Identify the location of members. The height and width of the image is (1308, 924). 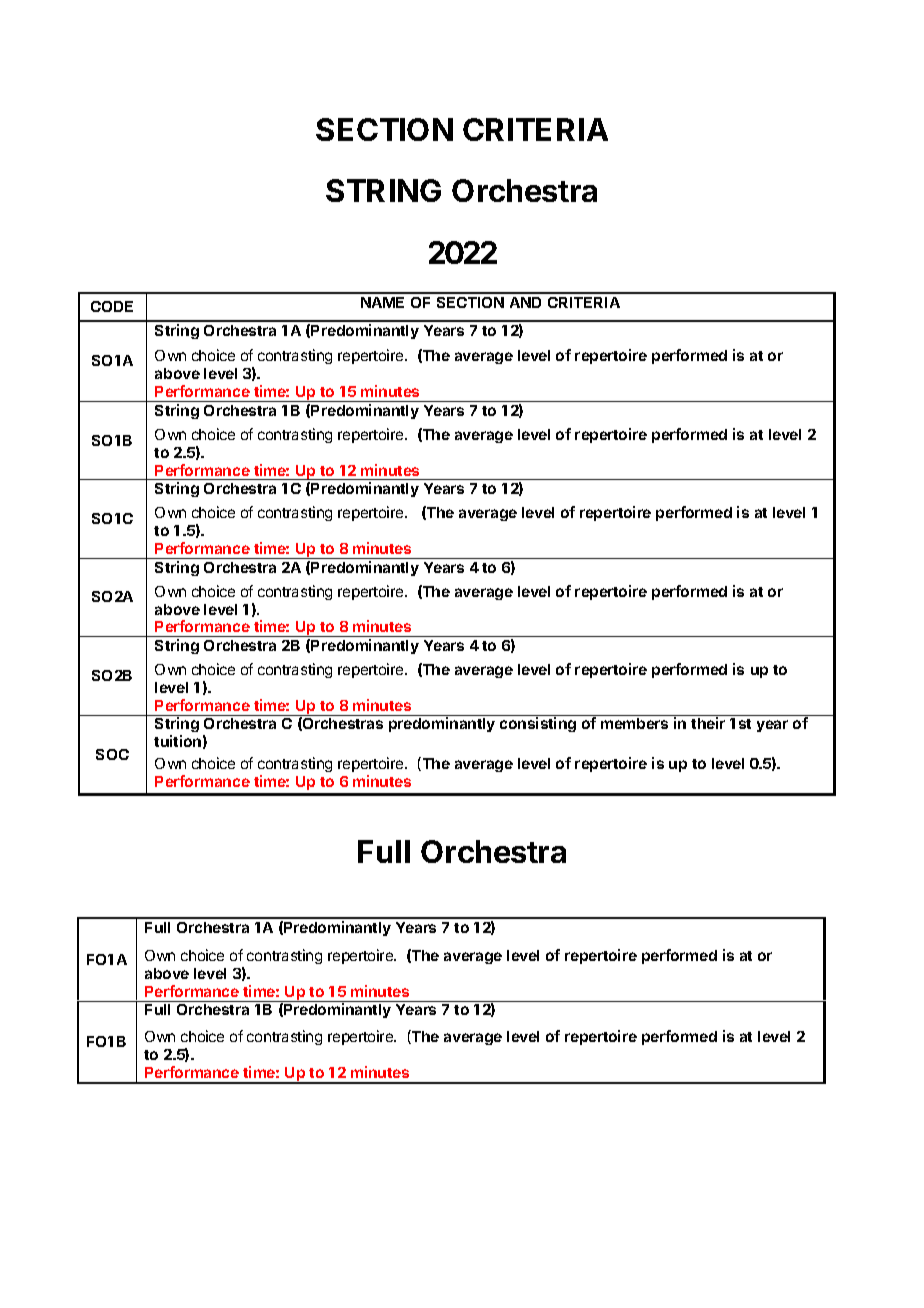
(634, 723).
